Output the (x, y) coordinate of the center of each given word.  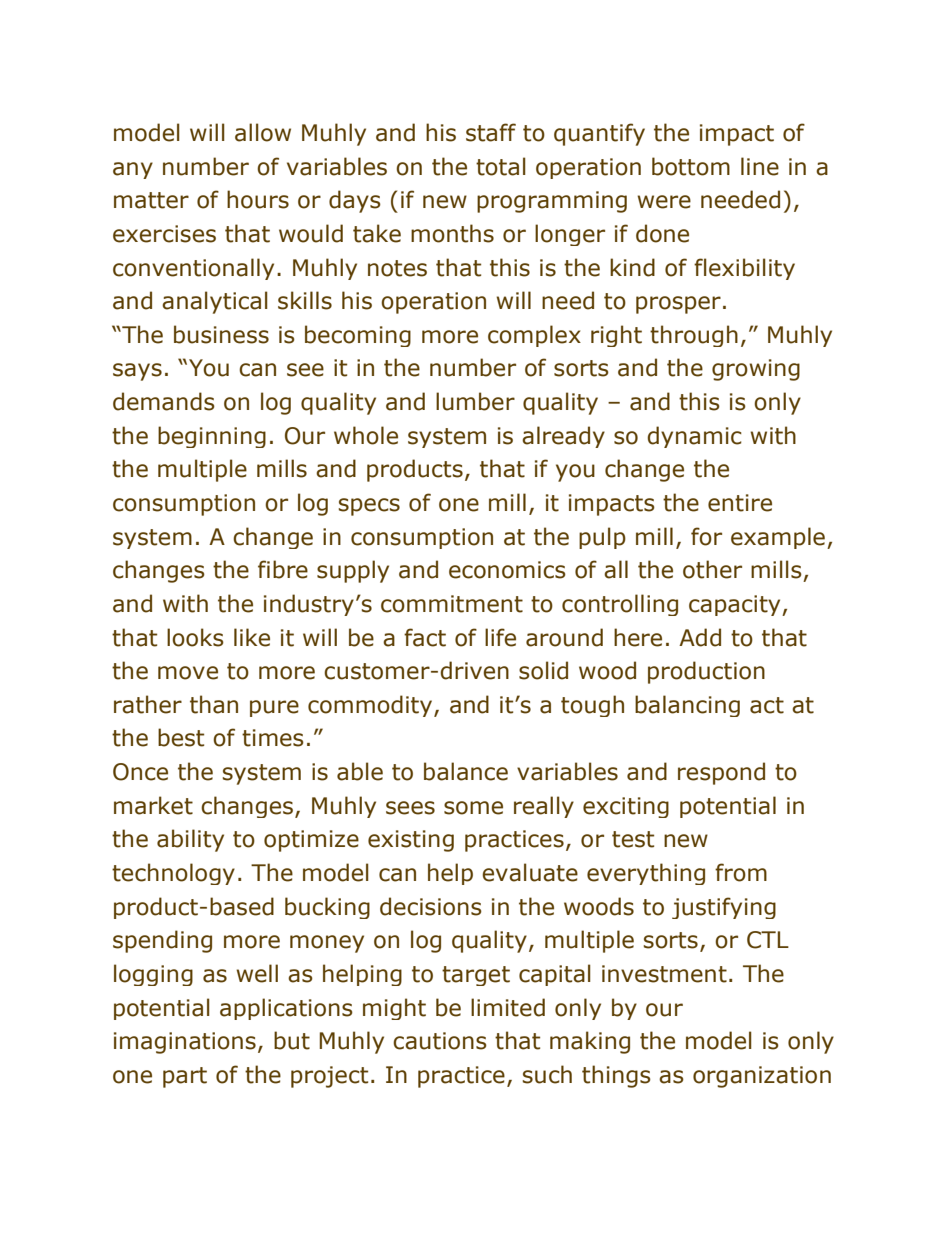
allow (263, 132)
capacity (736, 605)
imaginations (185, 1043)
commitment (452, 604)
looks (195, 637)
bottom (691, 166)
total (501, 166)
